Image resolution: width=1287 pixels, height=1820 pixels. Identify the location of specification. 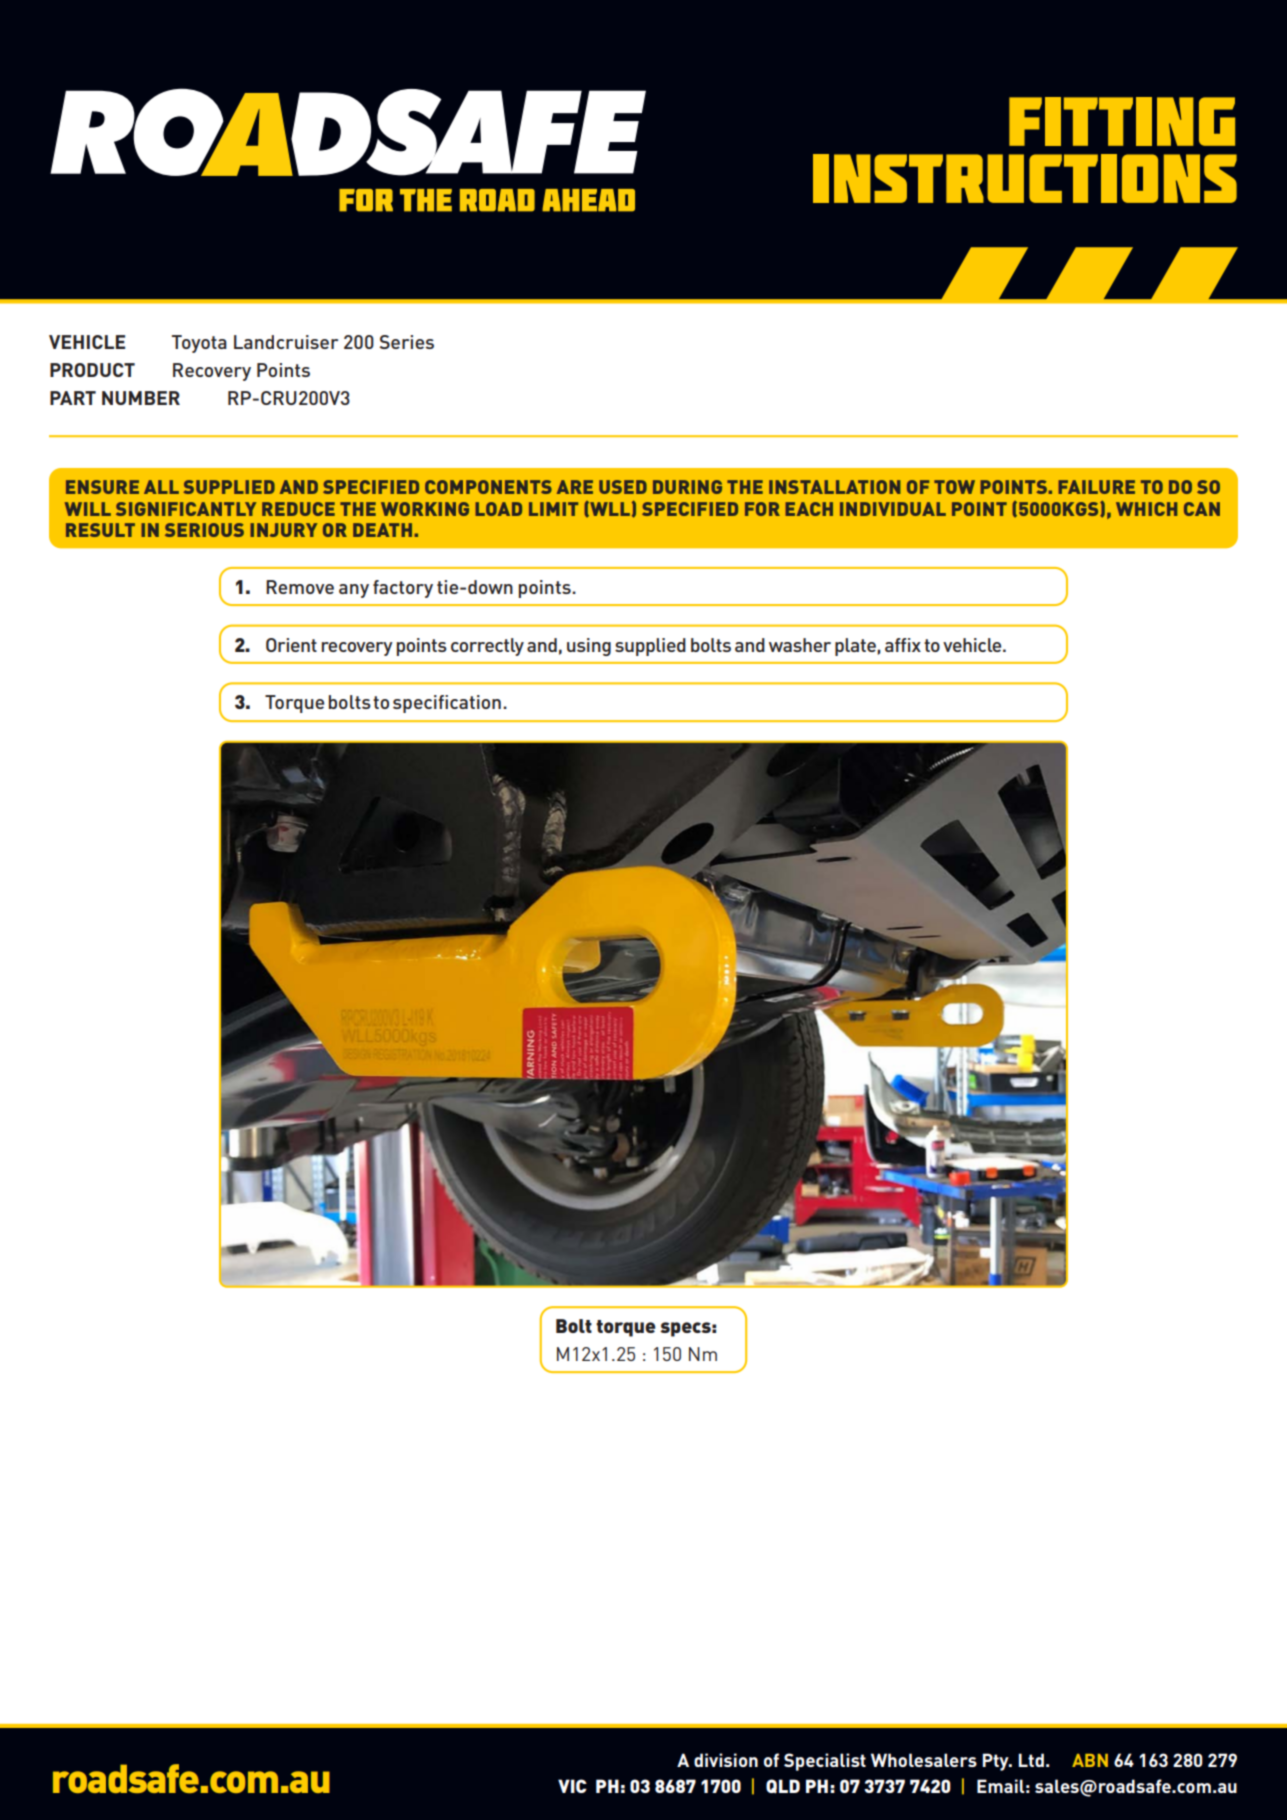
(447, 704).
